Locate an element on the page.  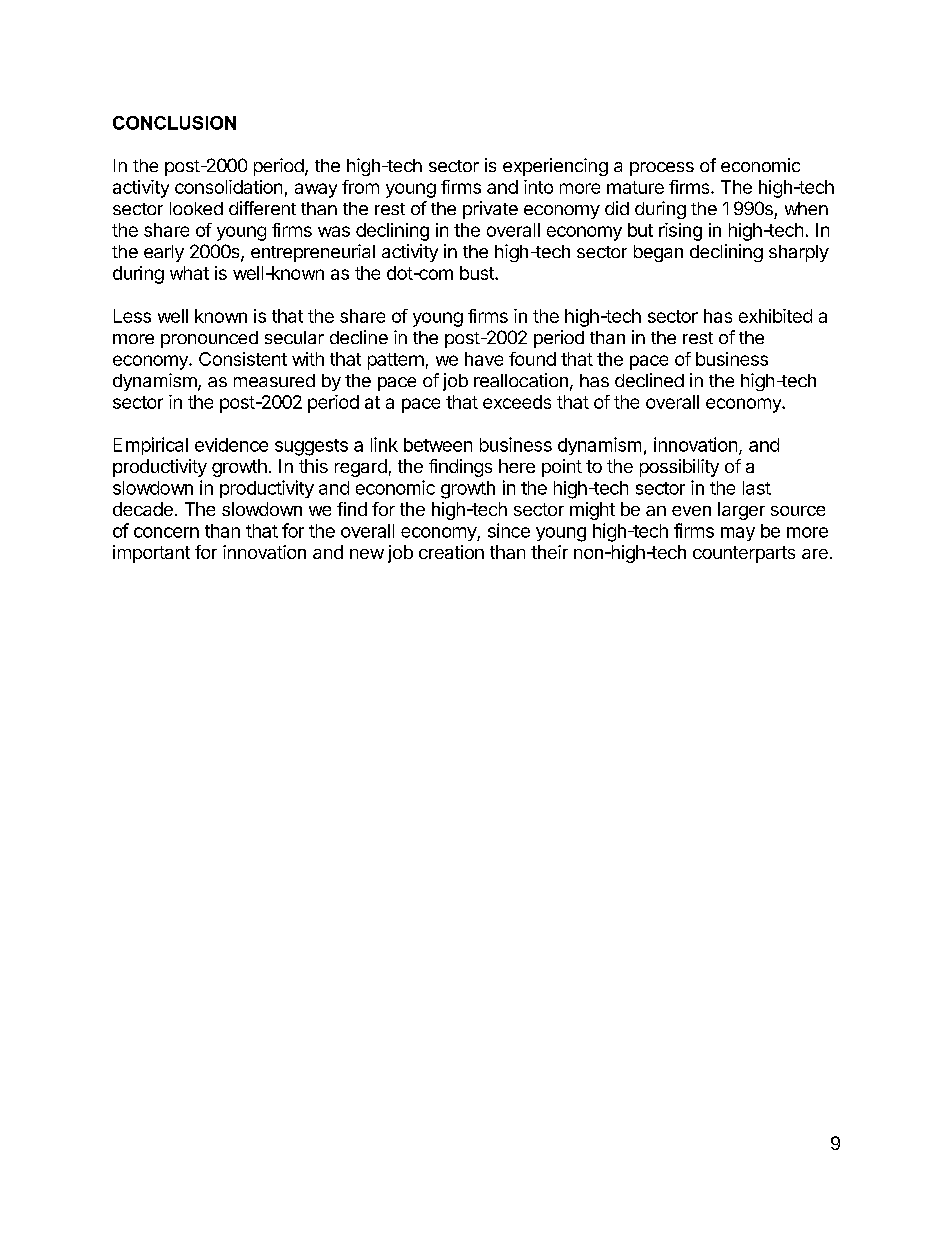
have is located at coordinates (484, 359).
